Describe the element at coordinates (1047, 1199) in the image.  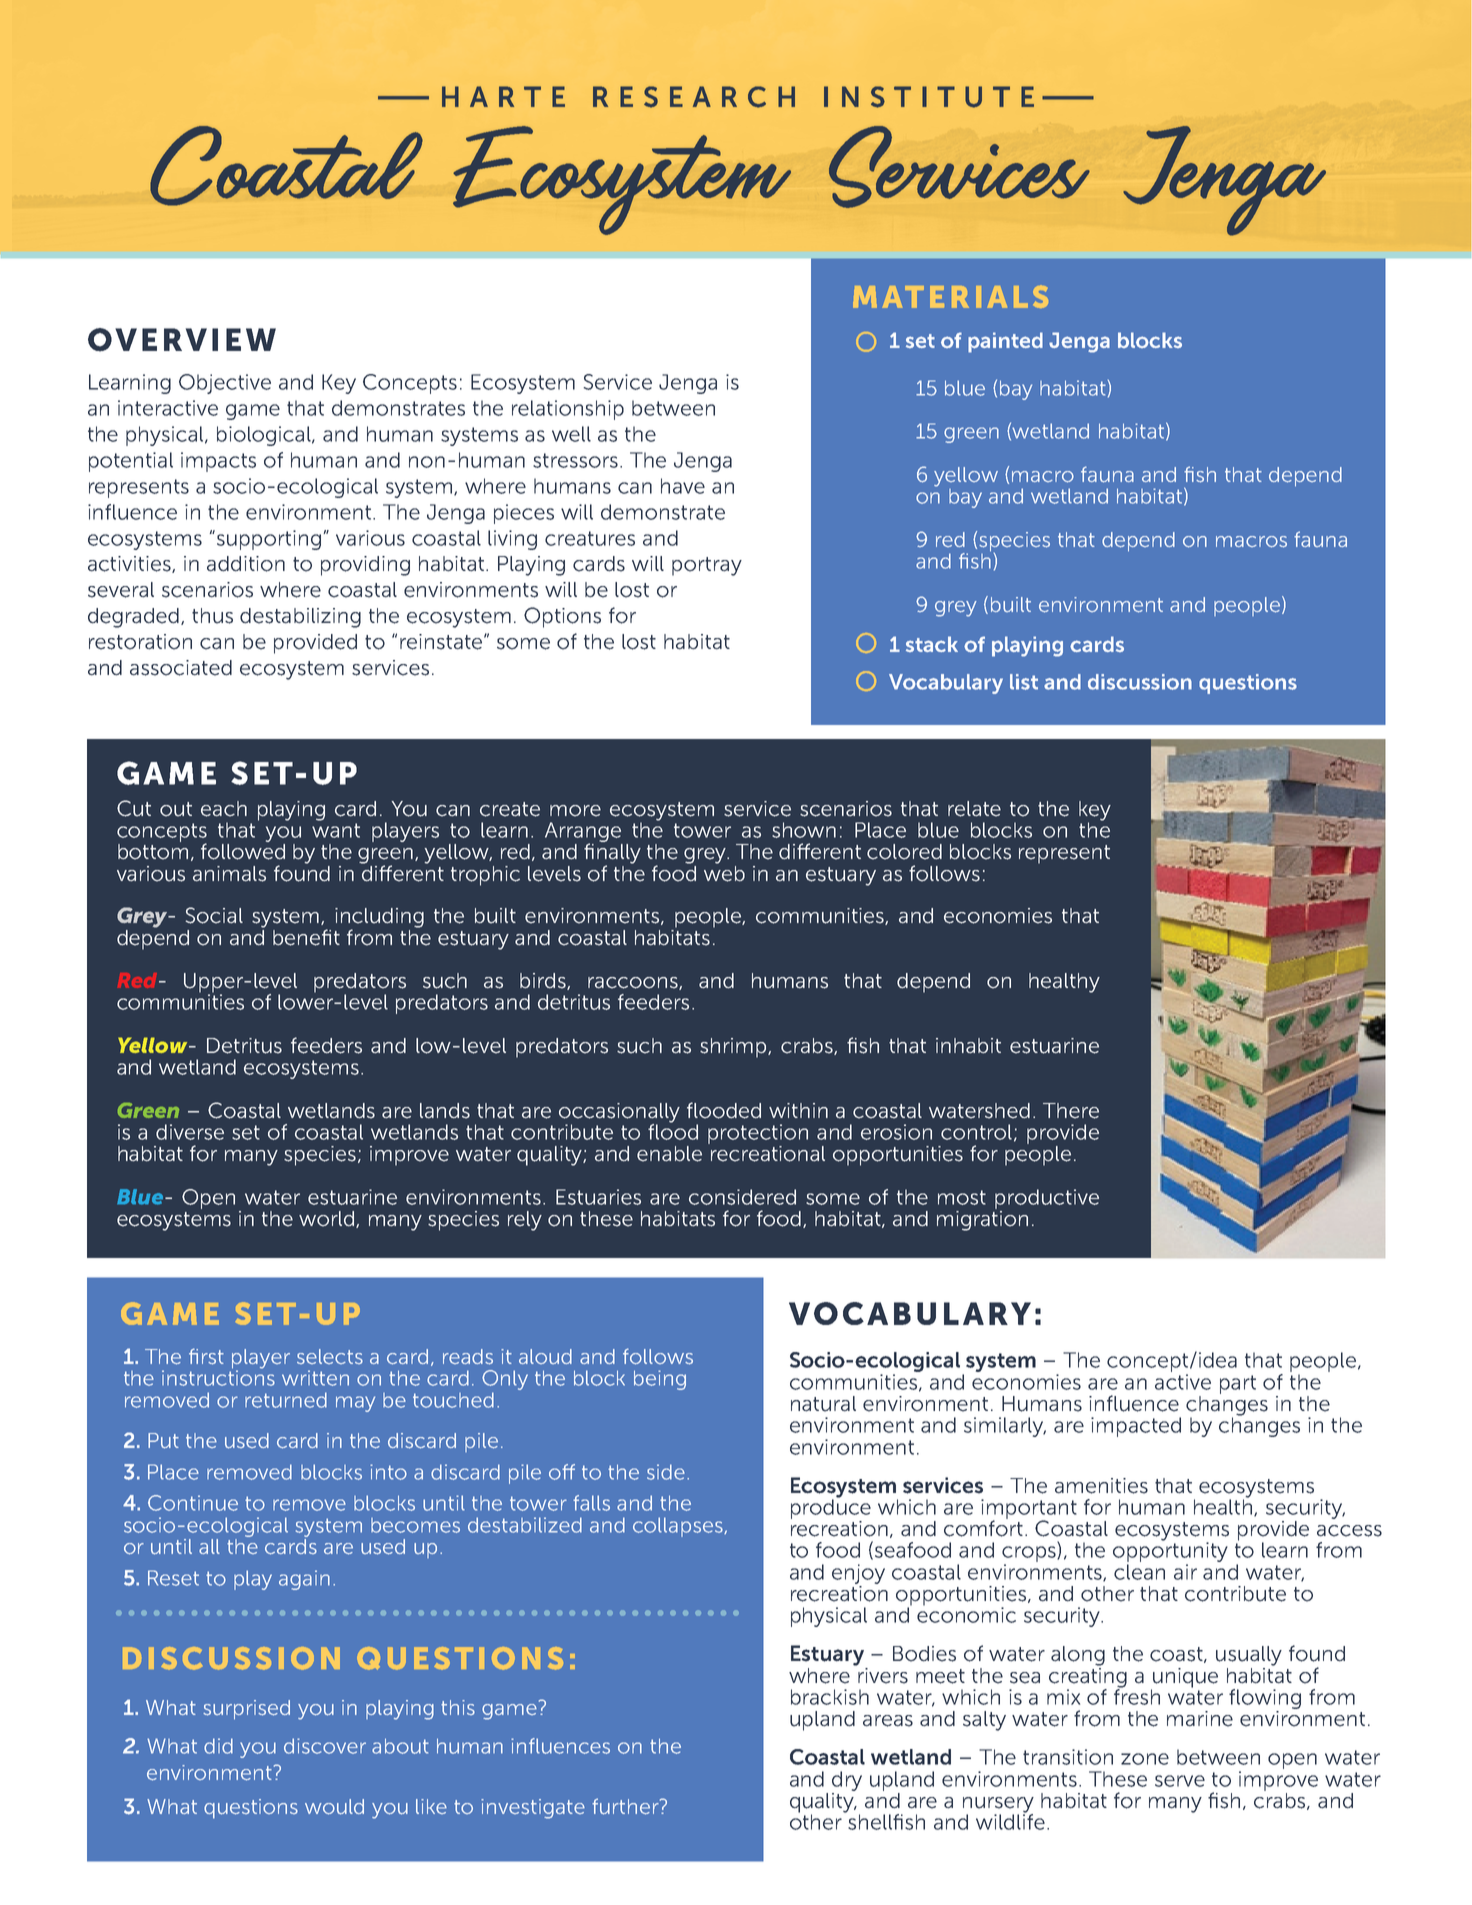
I see `productive` at that location.
